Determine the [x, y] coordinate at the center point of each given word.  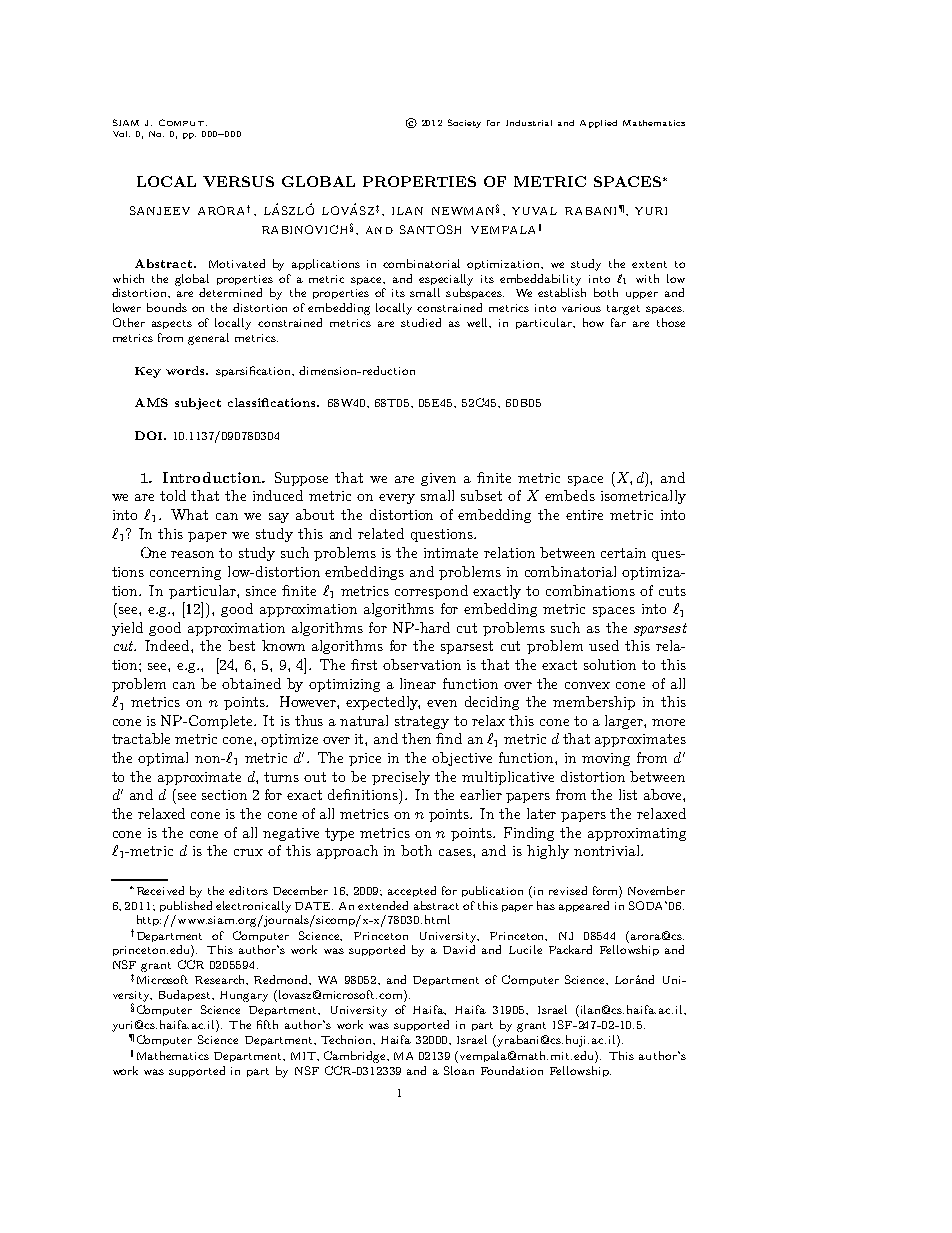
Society [464, 123]
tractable [141, 738]
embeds [570, 495]
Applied [598, 124]
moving [606, 759]
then [416, 738]
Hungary [244, 996]
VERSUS [238, 181]
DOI [150, 435]
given [438, 479]
